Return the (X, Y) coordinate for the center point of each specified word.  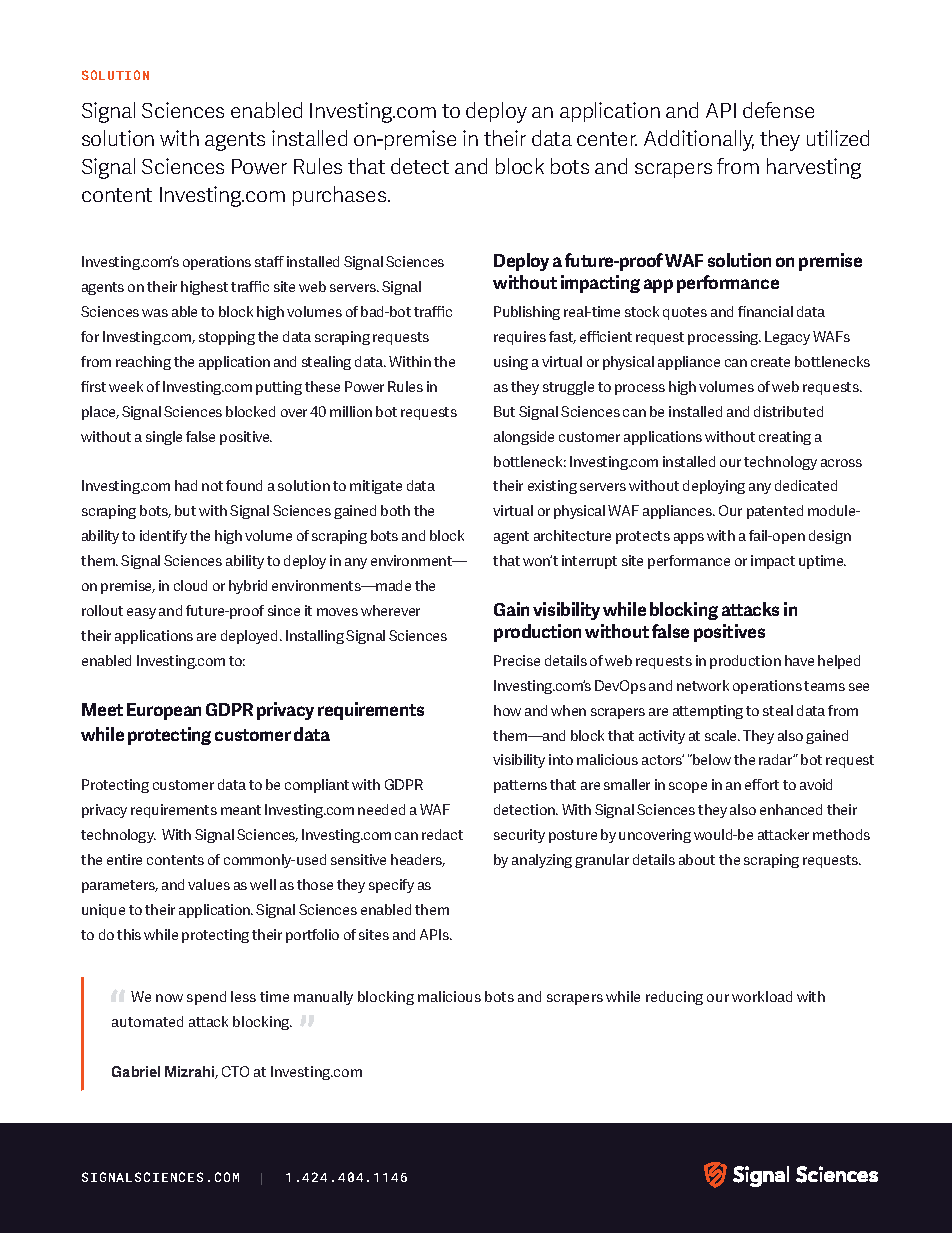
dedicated (806, 485)
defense (778, 110)
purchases (341, 196)
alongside (524, 438)
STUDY (147, 1177)
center (607, 139)
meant (241, 810)
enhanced (791, 809)
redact (442, 834)
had (186, 485)
